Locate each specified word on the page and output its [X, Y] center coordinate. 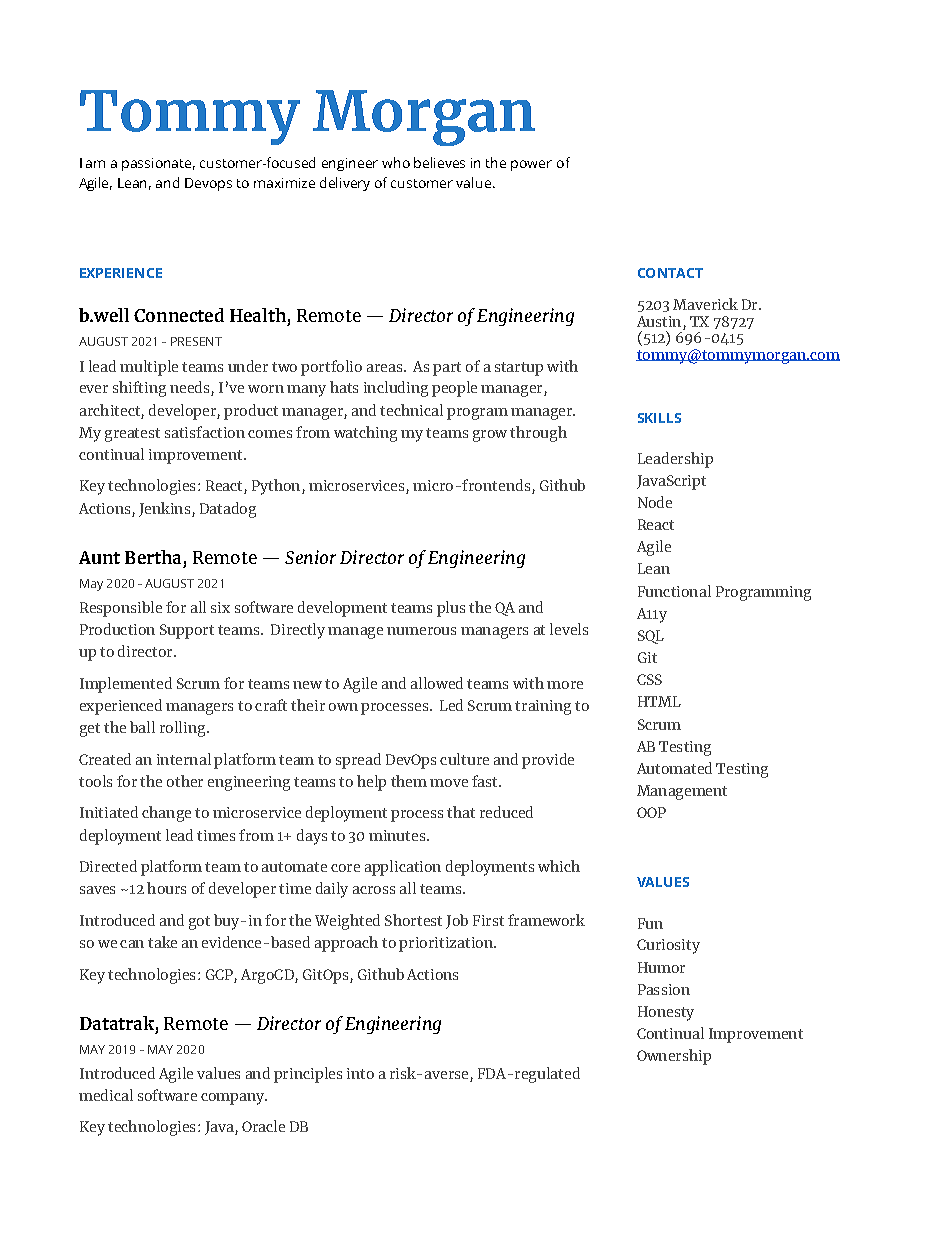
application [403, 868]
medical [106, 1095]
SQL [651, 637]
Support [187, 631]
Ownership [674, 1057]
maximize [284, 183]
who [396, 162]
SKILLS [659, 418]
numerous [421, 631]
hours [166, 888]
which [559, 866]
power [531, 165]
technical [411, 410]
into [360, 1073]
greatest [132, 435]
